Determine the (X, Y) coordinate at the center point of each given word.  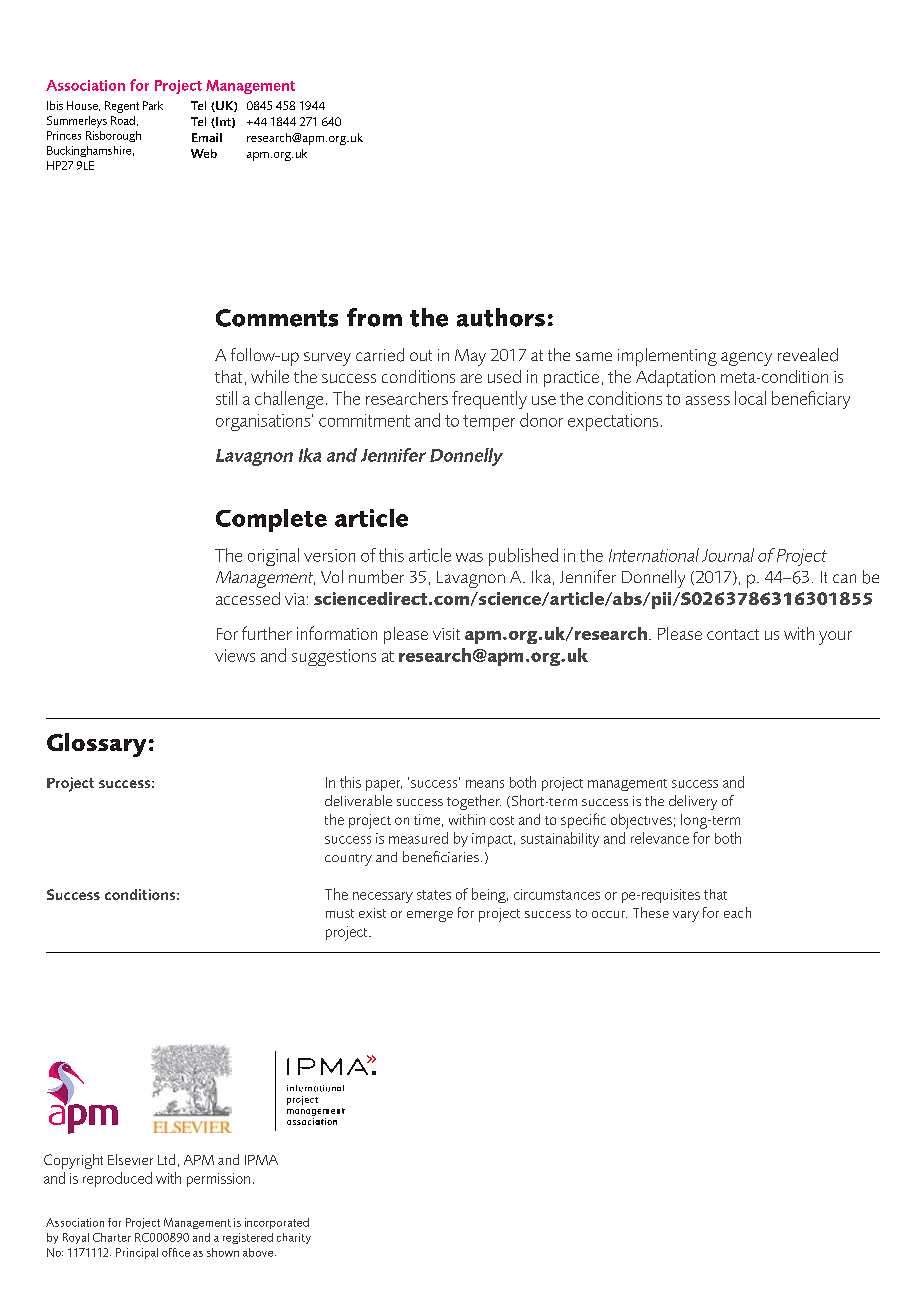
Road (123, 120)
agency (746, 359)
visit (446, 634)
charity (294, 1238)
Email (207, 137)
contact (733, 634)
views (235, 655)
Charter (112, 1237)
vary (686, 916)
